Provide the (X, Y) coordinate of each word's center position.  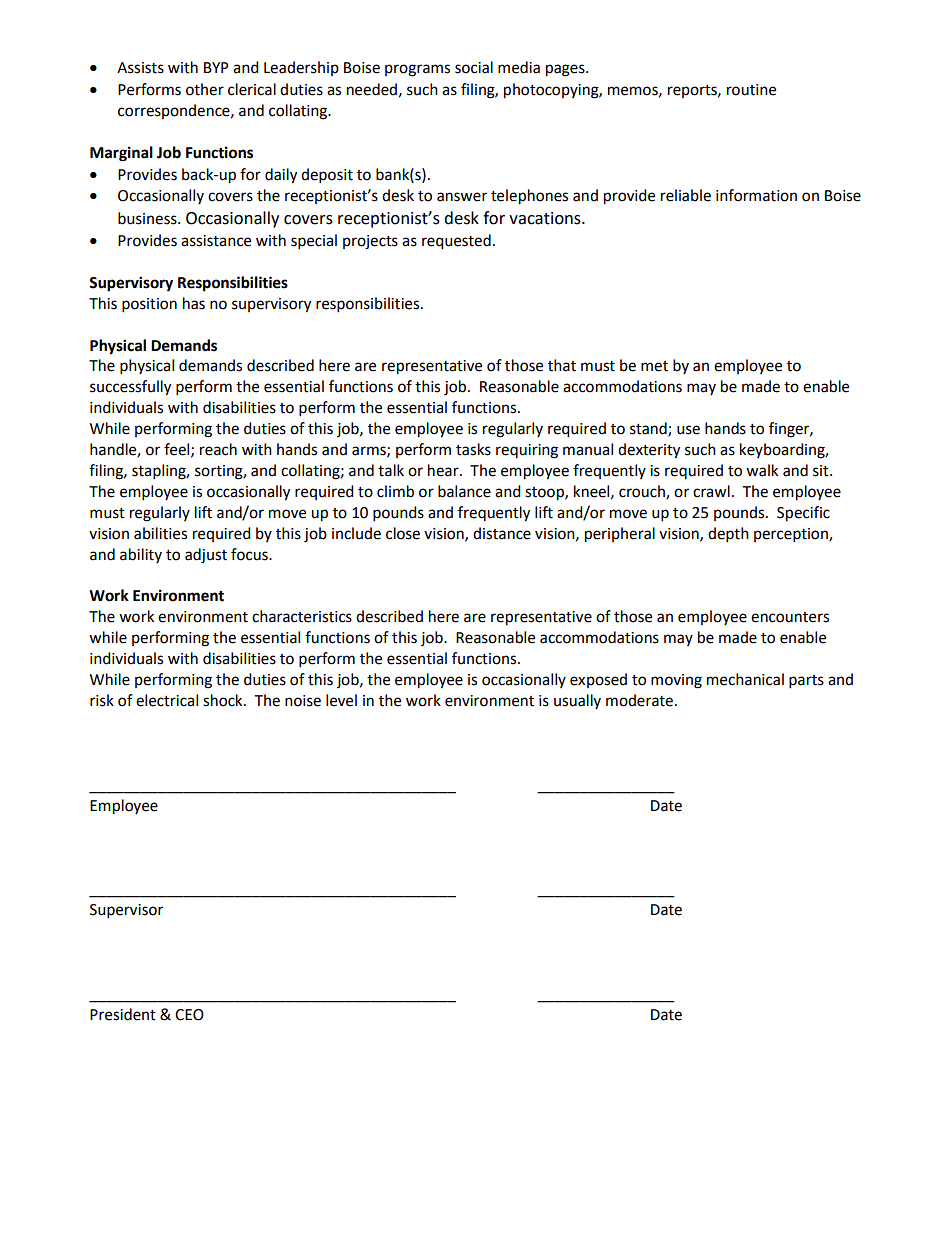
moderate (639, 700)
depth (728, 535)
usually (577, 701)
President (123, 1014)
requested (456, 242)
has (194, 303)
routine (751, 90)
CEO (189, 1015)
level (341, 700)
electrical (167, 700)
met (654, 366)
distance (502, 533)
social (474, 67)
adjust (206, 556)
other (205, 89)
